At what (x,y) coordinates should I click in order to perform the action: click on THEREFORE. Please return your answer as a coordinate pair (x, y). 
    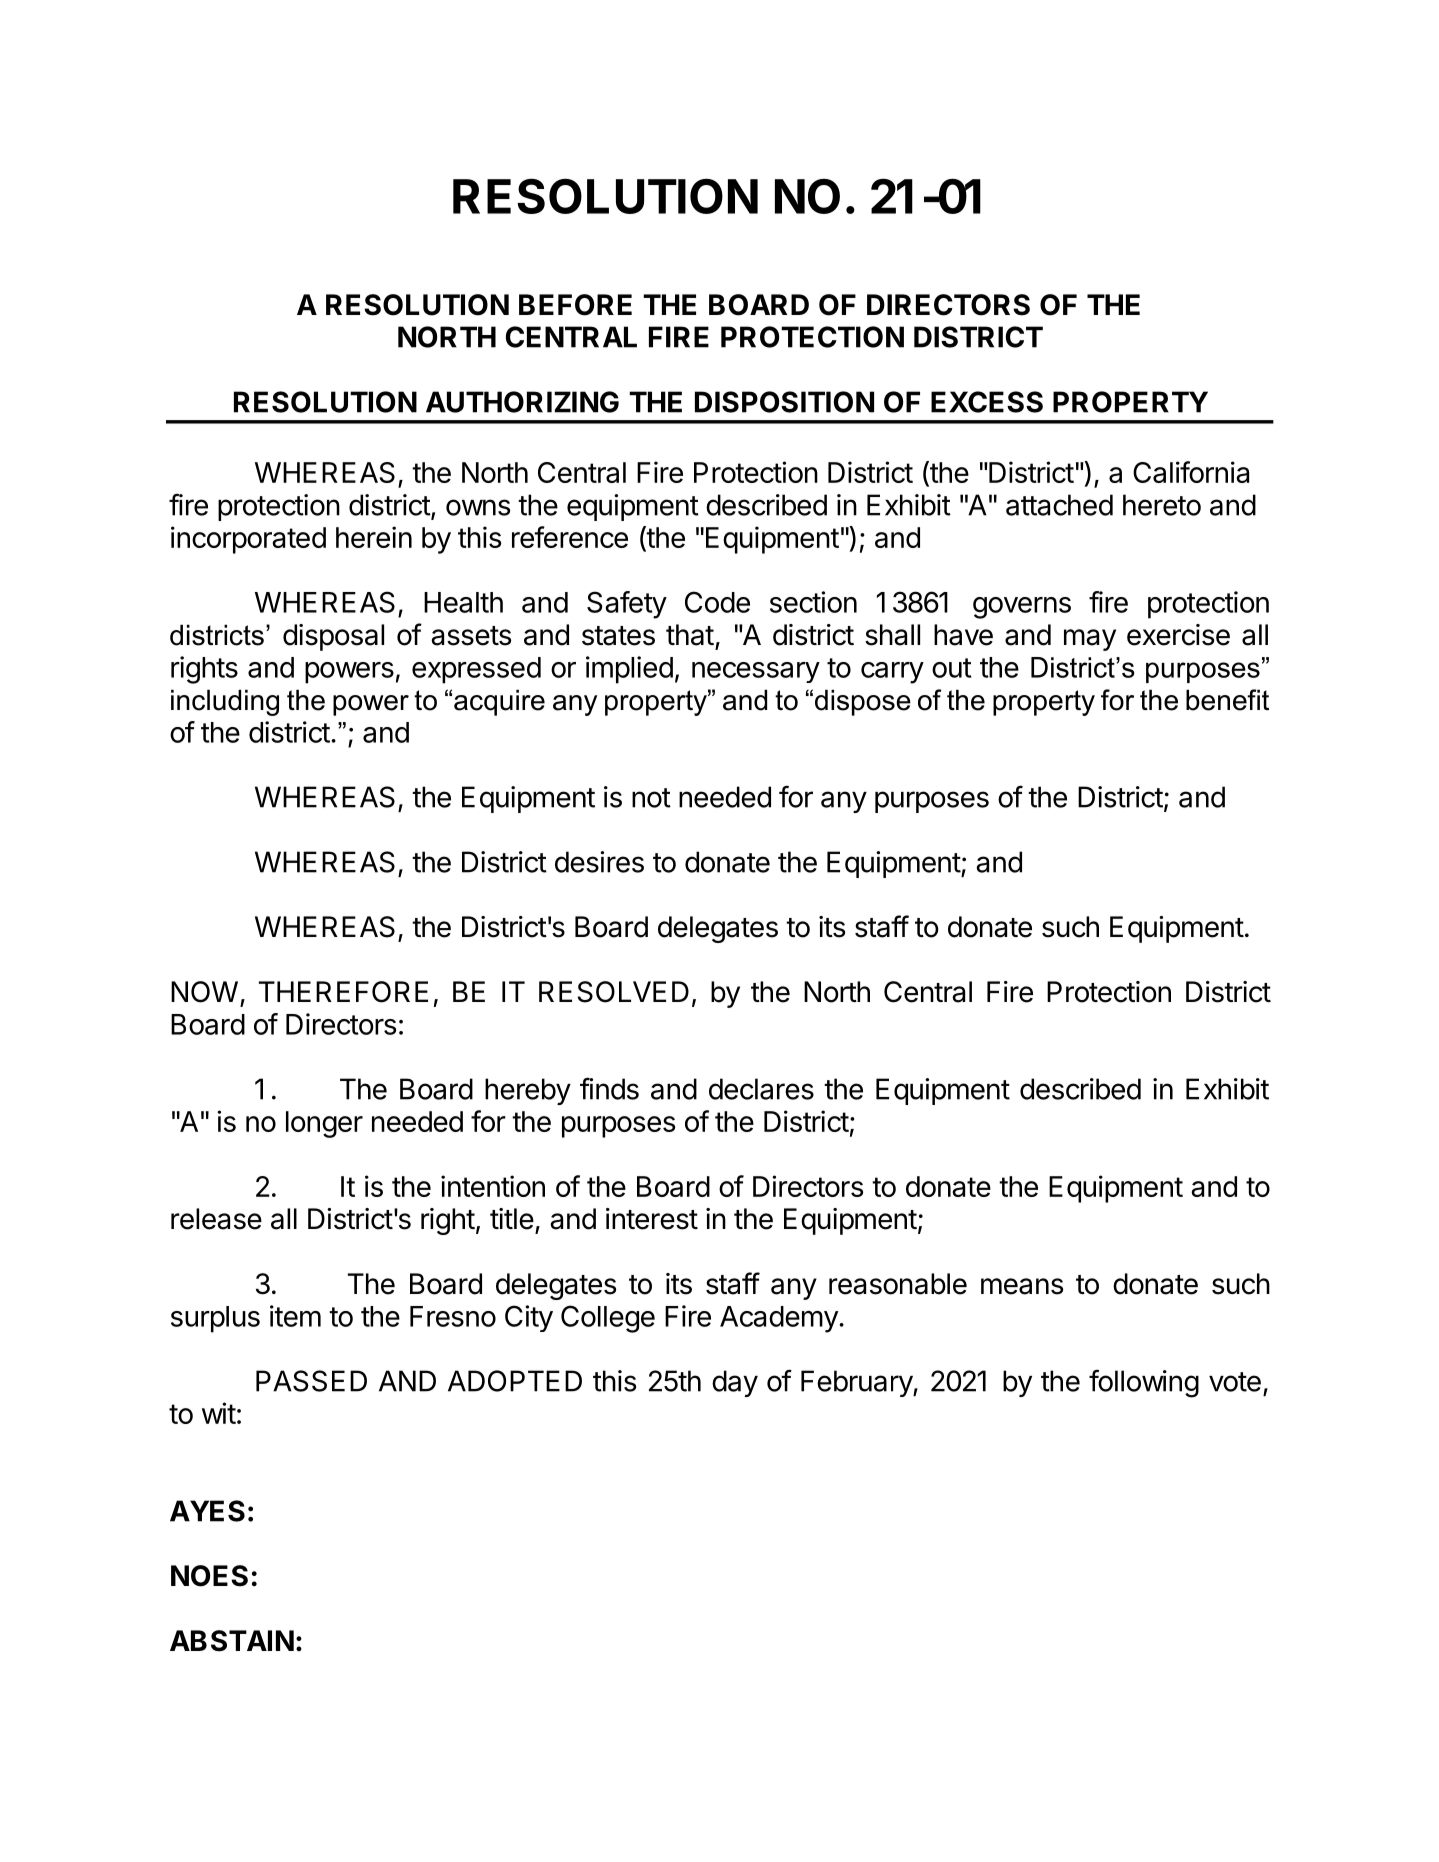
    Looking at the image, I should click on (343, 992).
